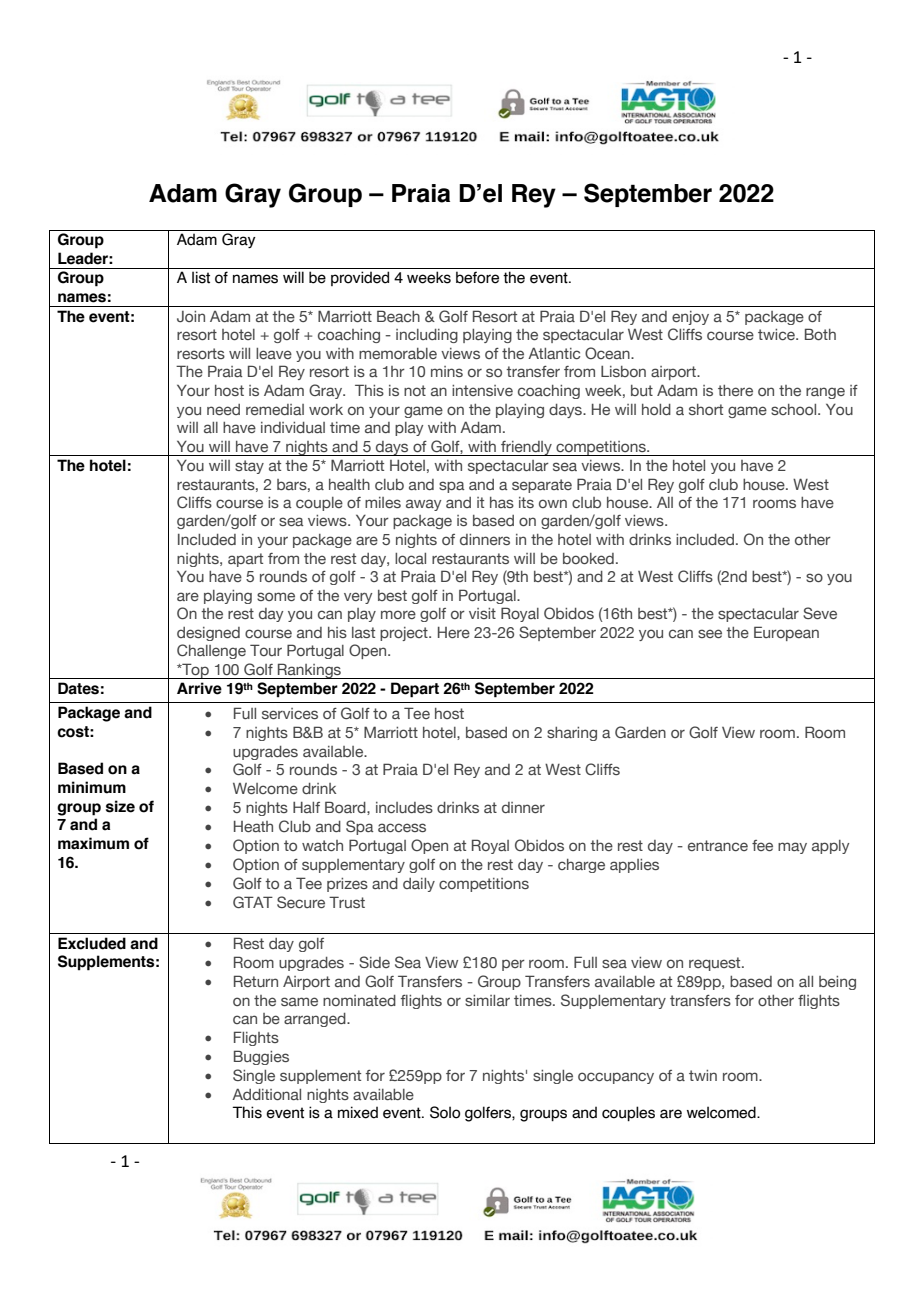 The width and height of the screenshot is (924, 1308). I want to click on Solo, so click(445, 1112).
